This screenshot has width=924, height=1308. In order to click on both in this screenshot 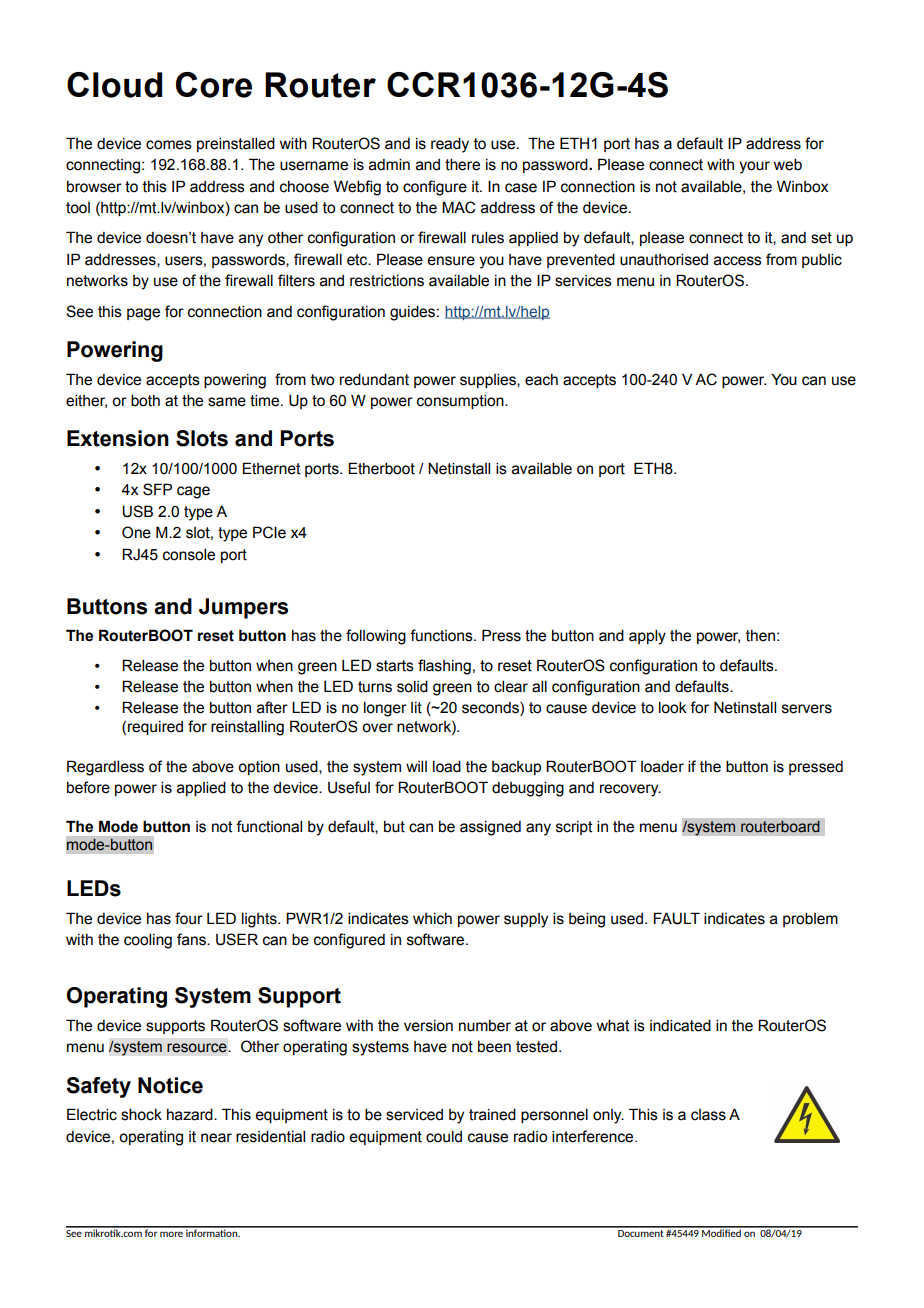, I will do `click(145, 401)`.
